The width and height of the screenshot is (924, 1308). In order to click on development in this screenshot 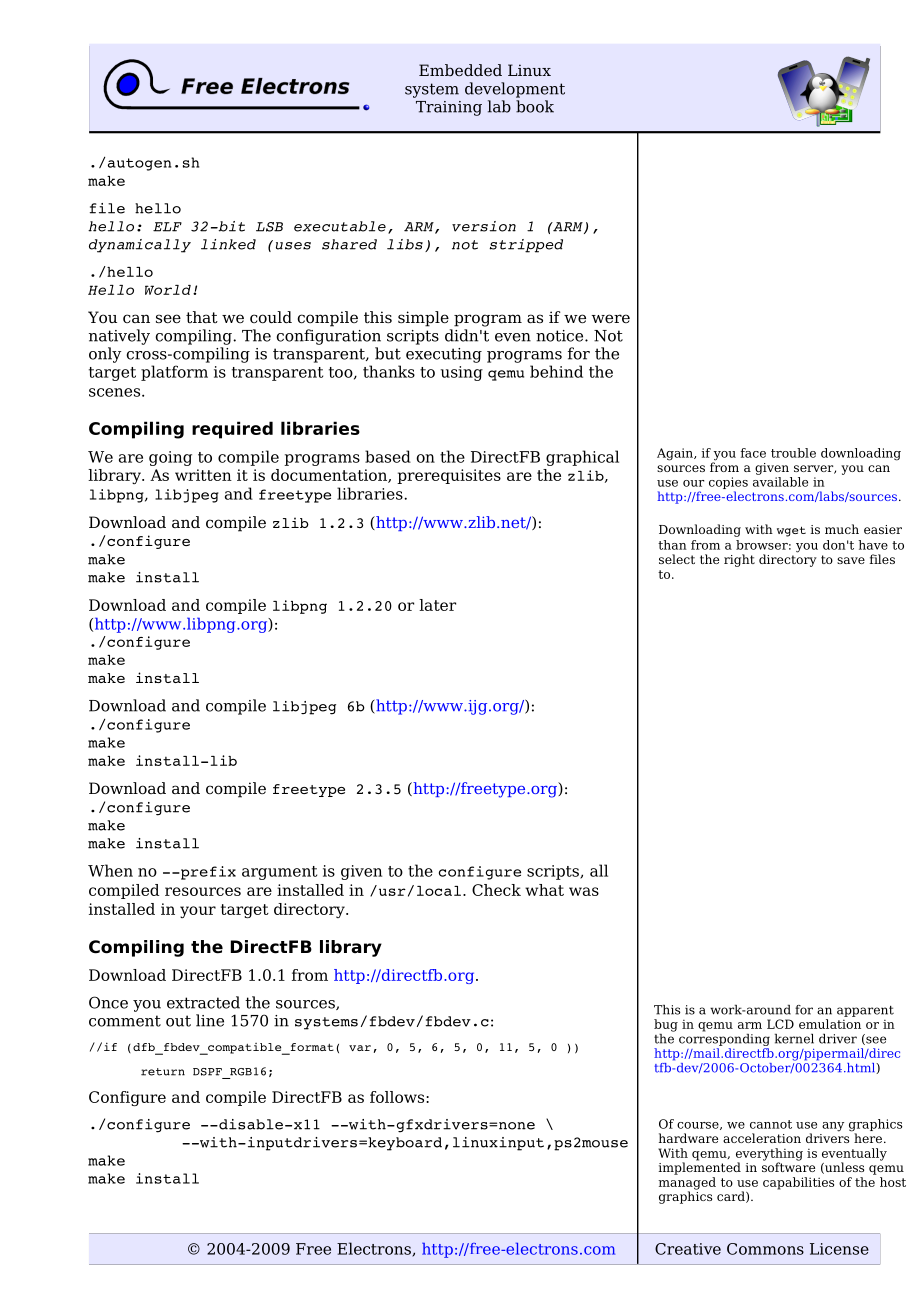, I will do `click(515, 90)`.
